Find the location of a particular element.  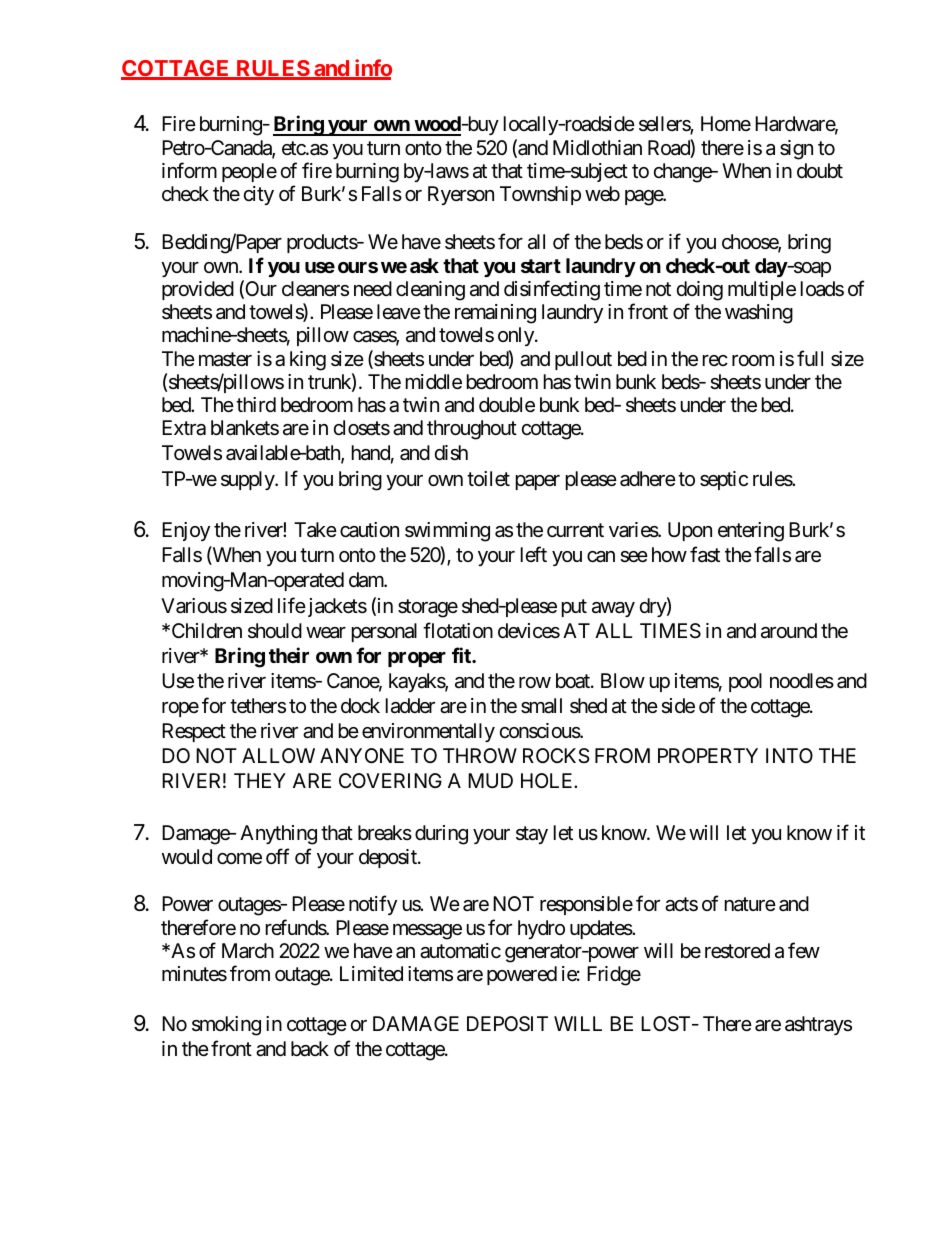

life is located at coordinates (292, 605).
